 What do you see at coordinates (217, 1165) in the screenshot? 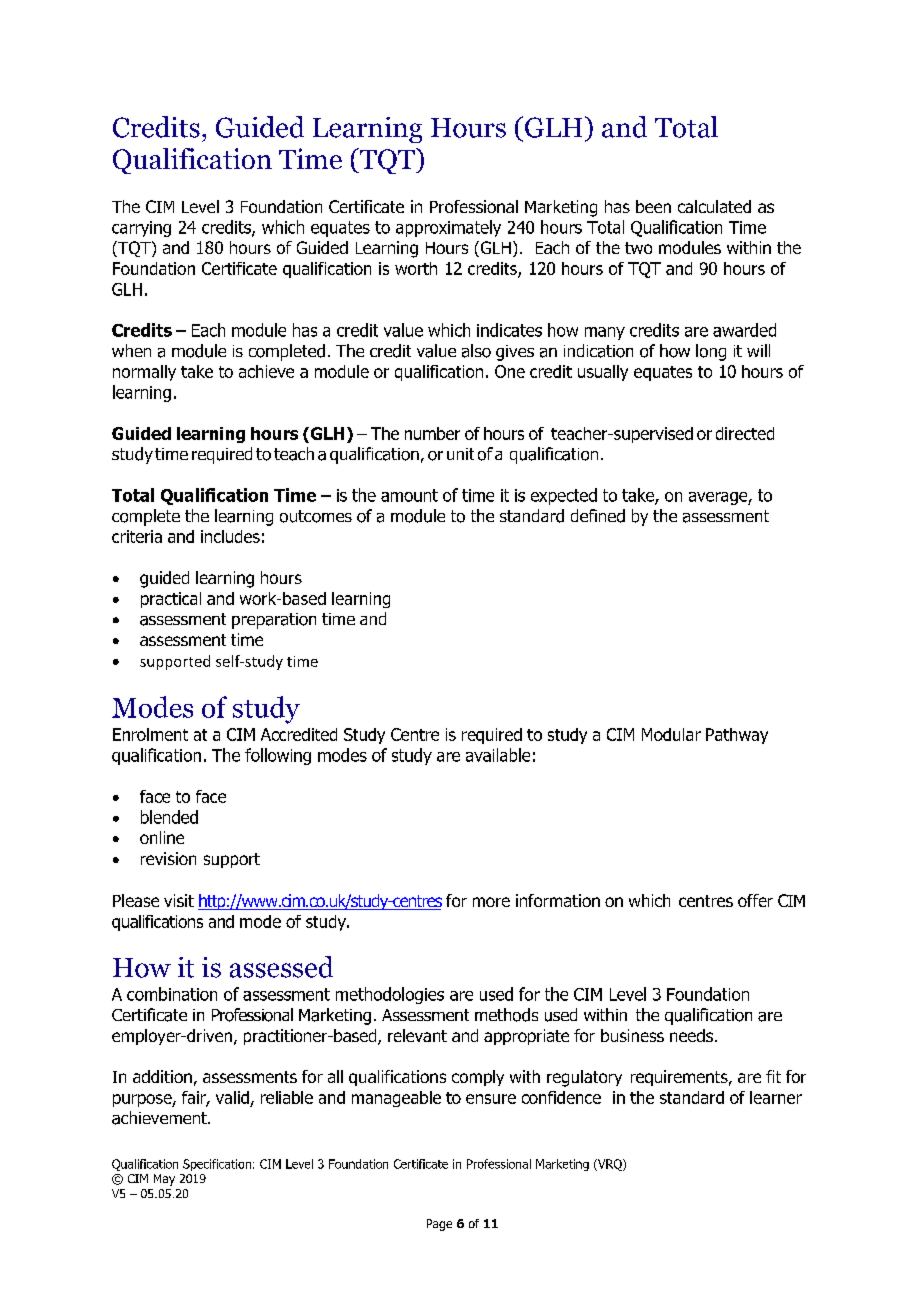
I see `Specification` at bounding box center [217, 1165].
